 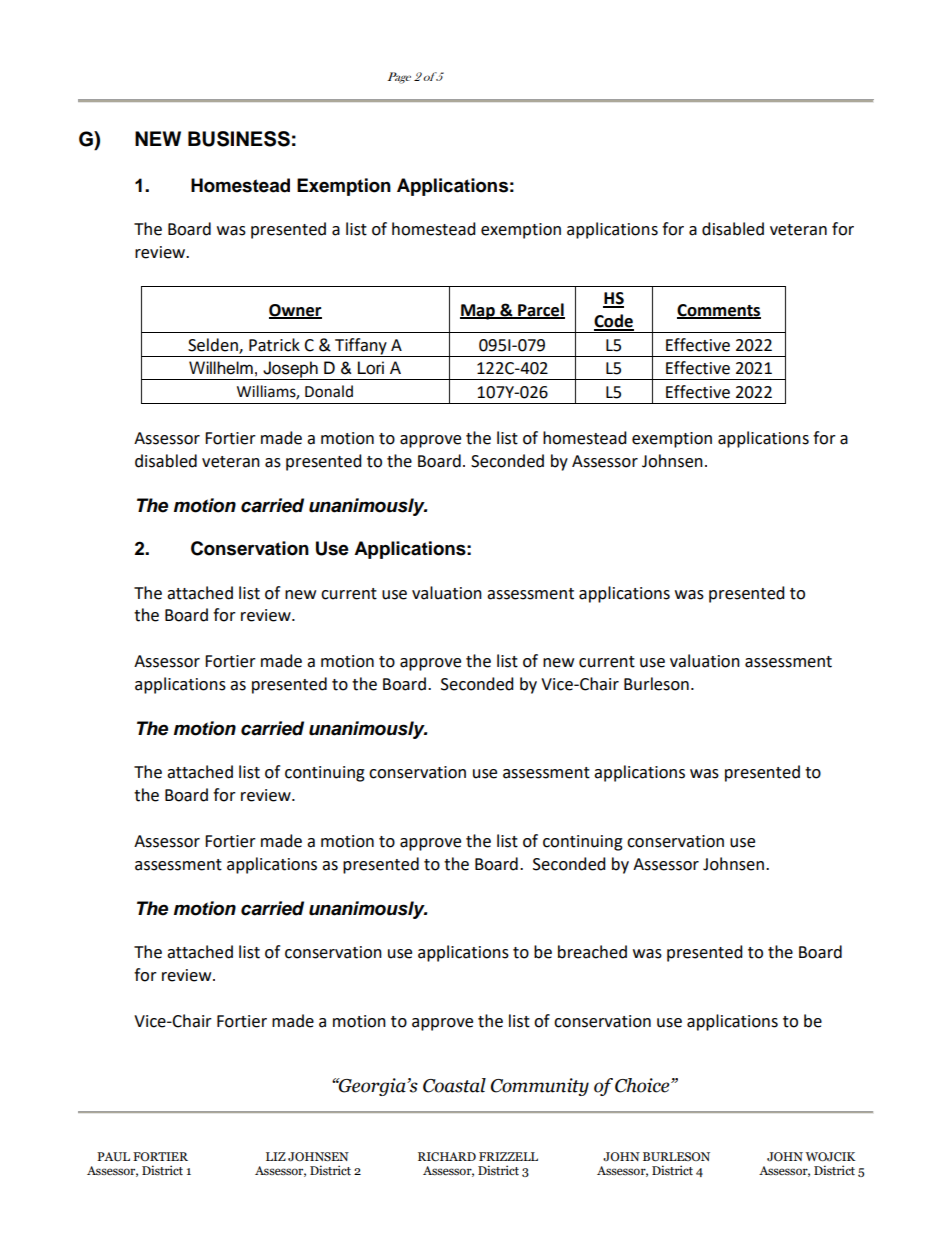 I want to click on Choice, so click(x=643, y=1085).
